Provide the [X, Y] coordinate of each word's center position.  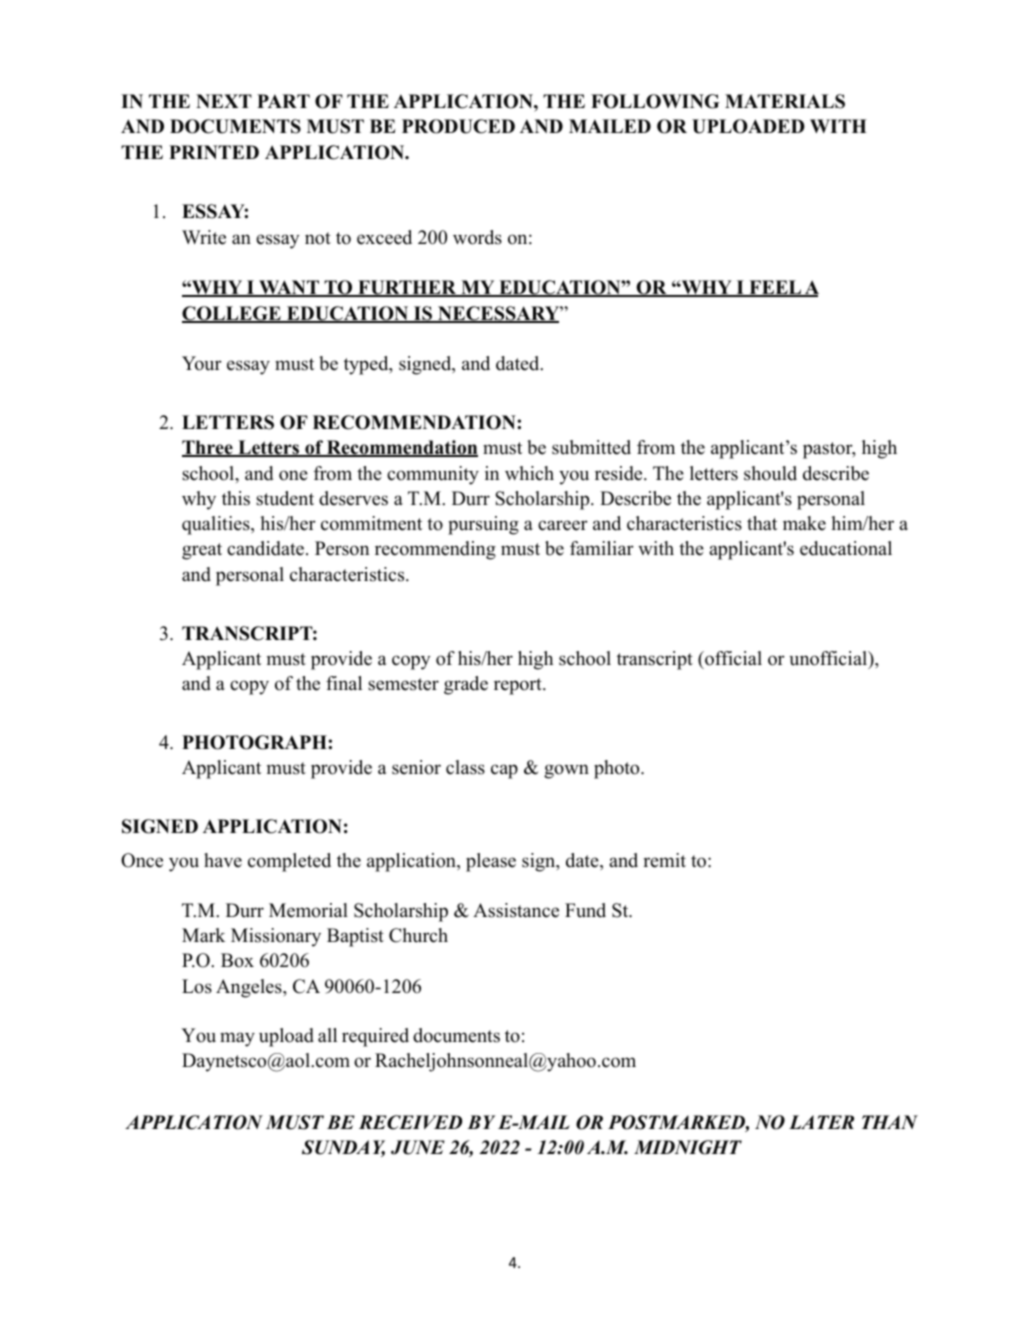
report [519, 686]
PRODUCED [458, 126]
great [202, 551]
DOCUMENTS [235, 126]
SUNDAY [343, 1148]
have [223, 860]
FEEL [775, 288]
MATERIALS [785, 101]
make [804, 523]
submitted [591, 447]
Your [202, 363]
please [491, 862]
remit [664, 860]
